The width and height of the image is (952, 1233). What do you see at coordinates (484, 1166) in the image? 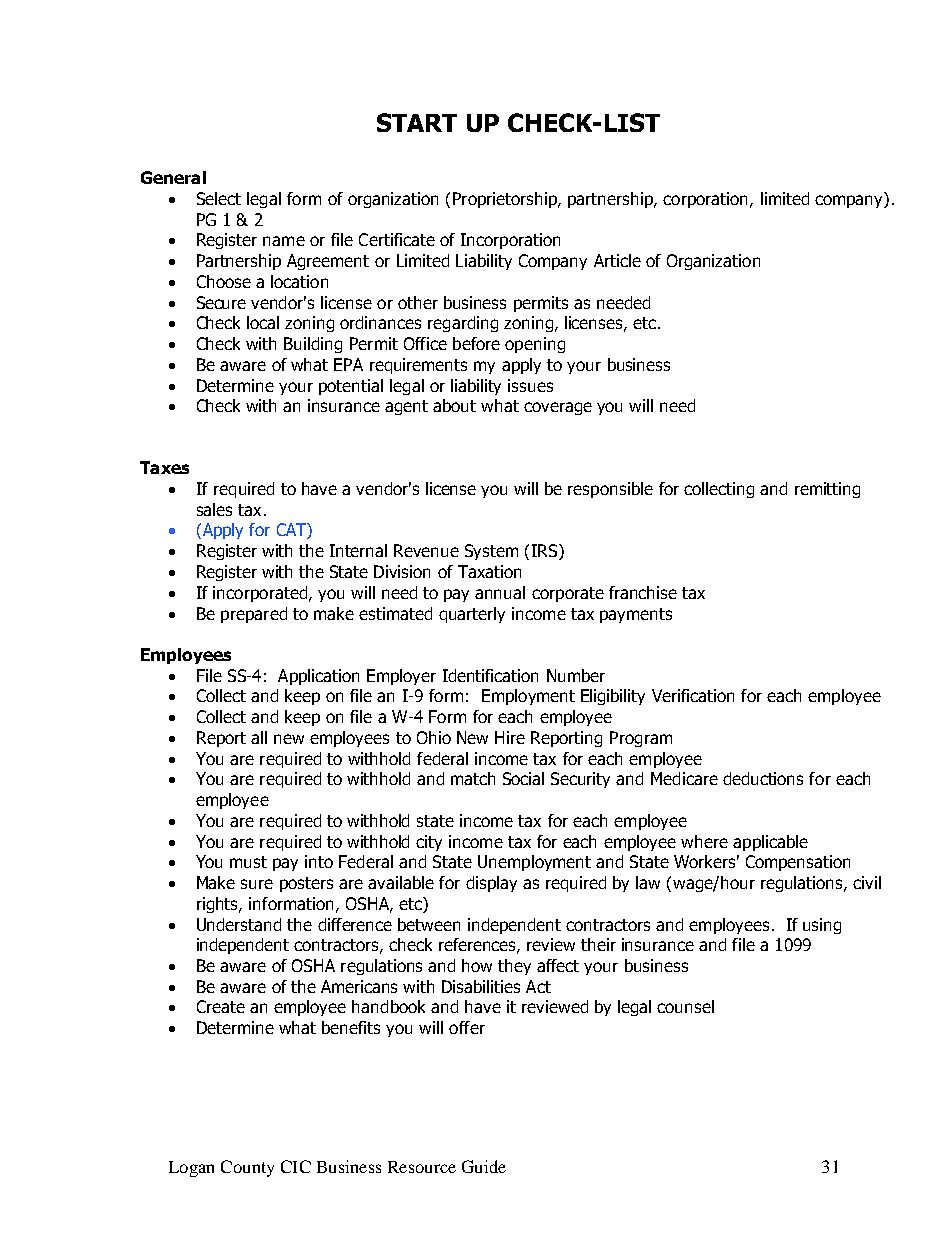
I see `Guide` at bounding box center [484, 1166].
